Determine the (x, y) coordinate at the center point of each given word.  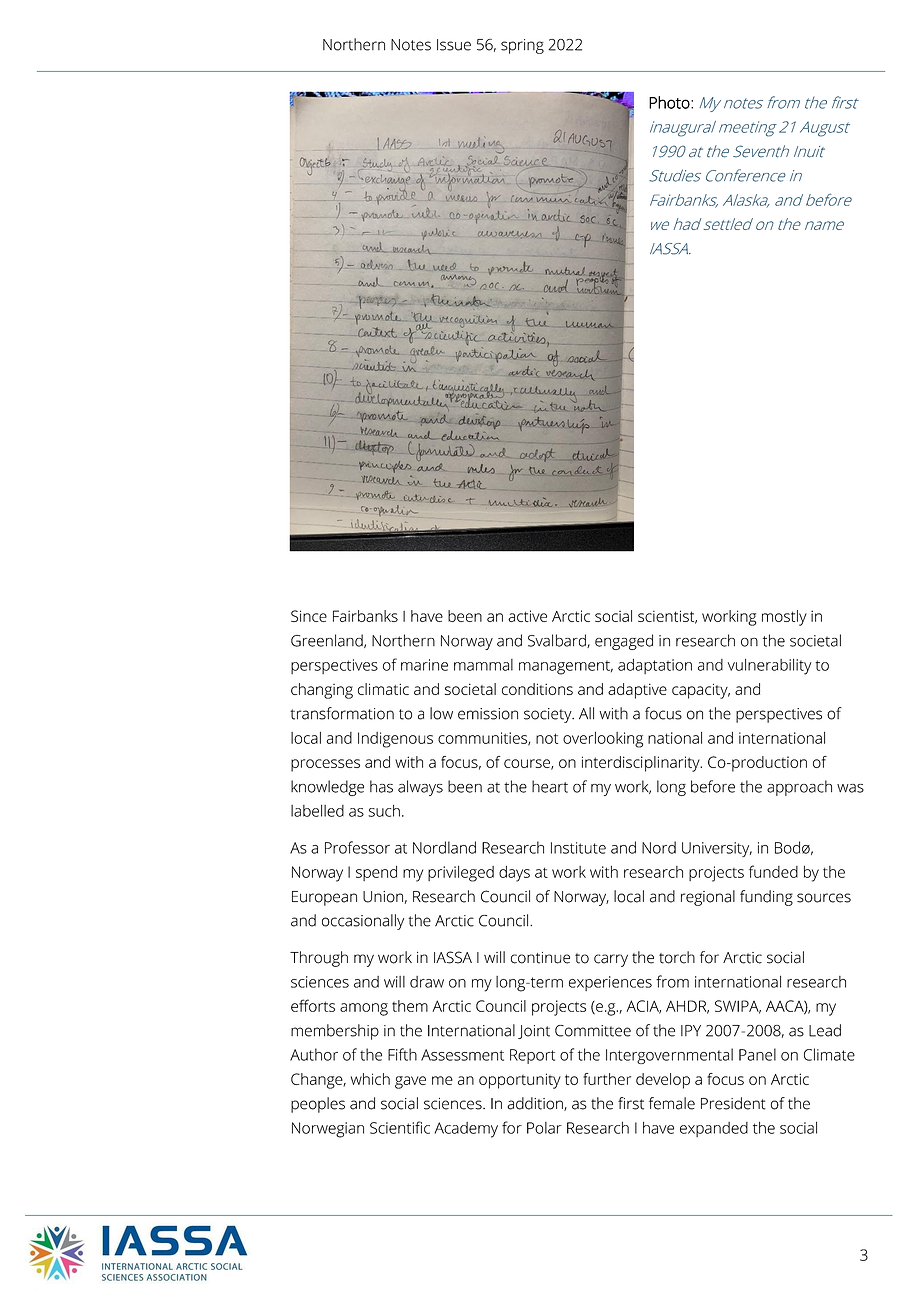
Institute (578, 848)
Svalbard (558, 641)
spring (522, 46)
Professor (357, 847)
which (370, 1079)
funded (773, 871)
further (607, 1079)
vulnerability (770, 667)
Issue (454, 45)
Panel (757, 1054)
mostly (784, 618)
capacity (701, 691)
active (527, 616)
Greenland (328, 641)
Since (309, 616)
